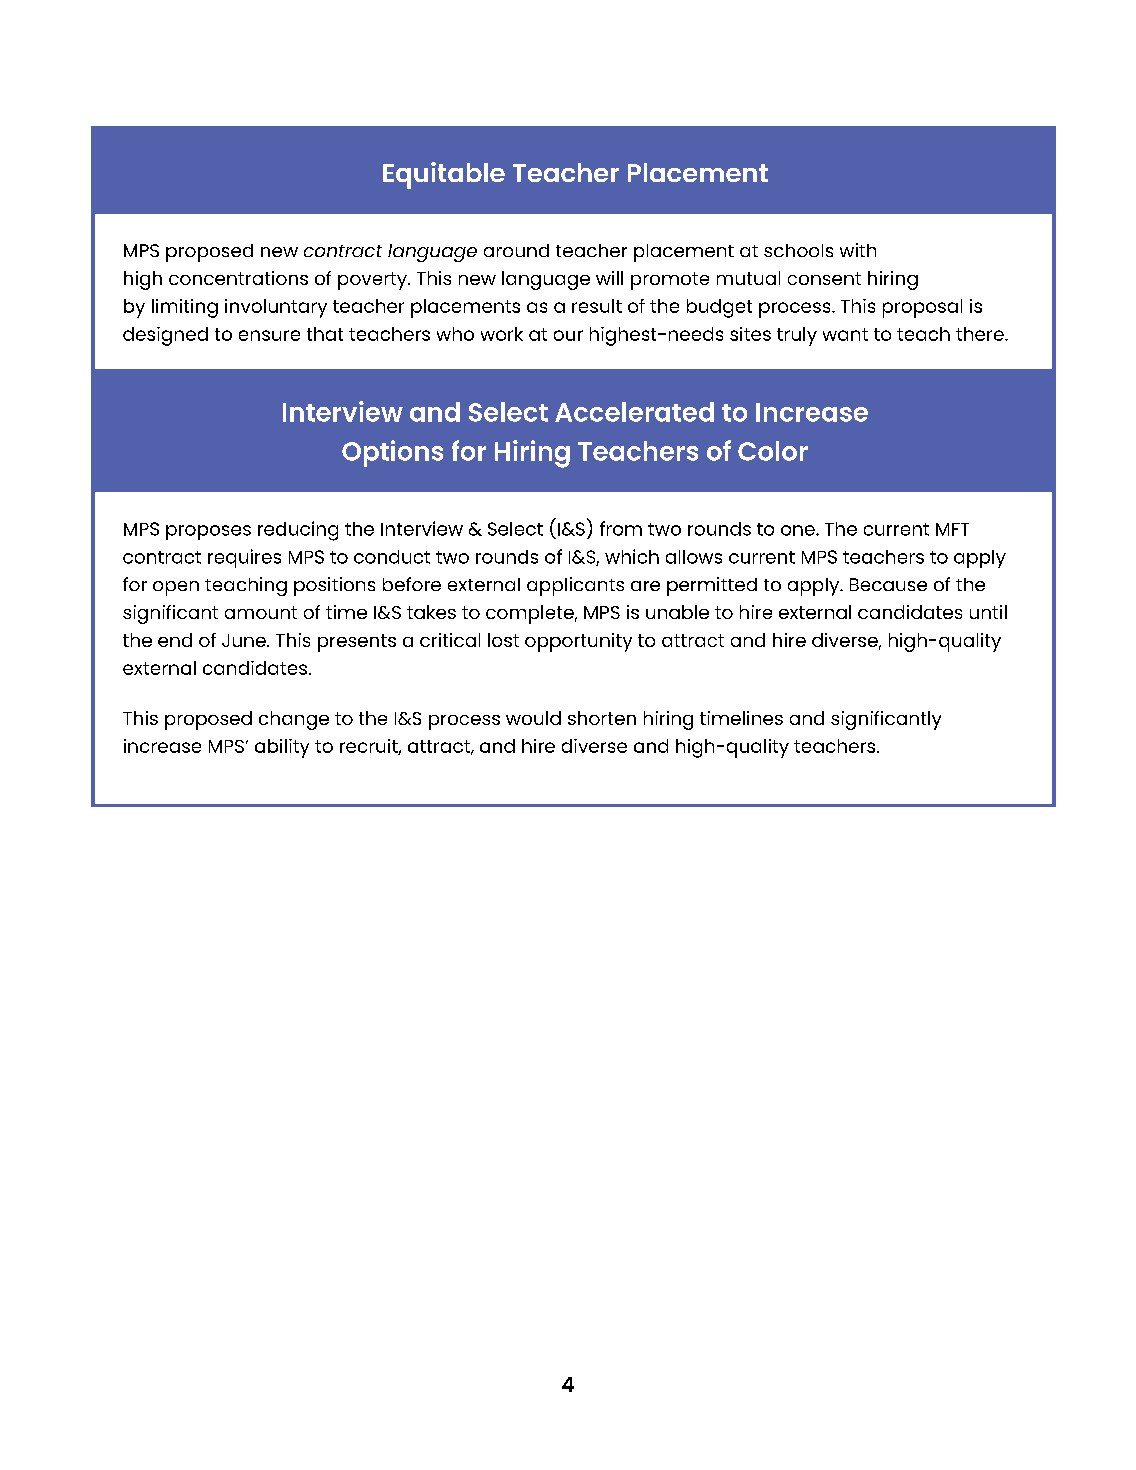 Image resolution: width=1136 pixels, height=1470 pixels. I want to click on around, so click(516, 250).
